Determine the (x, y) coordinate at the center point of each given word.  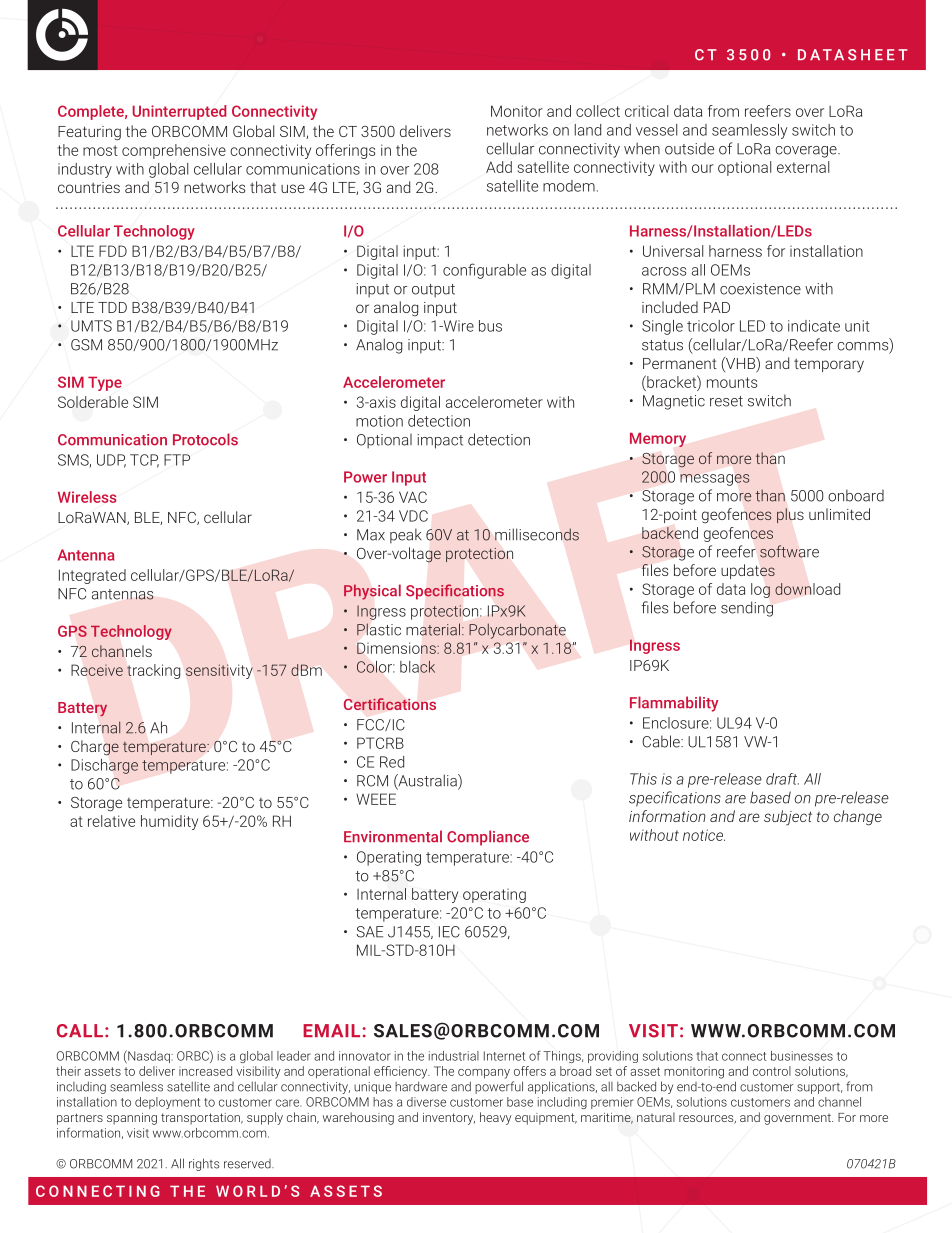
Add (499, 167)
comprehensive (174, 151)
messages (715, 480)
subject (788, 818)
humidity (169, 822)
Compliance (488, 838)
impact (440, 441)
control (772, 1071)
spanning (132, 1119)
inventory (449, 1119)
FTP (177, 460)
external (803, 167)
